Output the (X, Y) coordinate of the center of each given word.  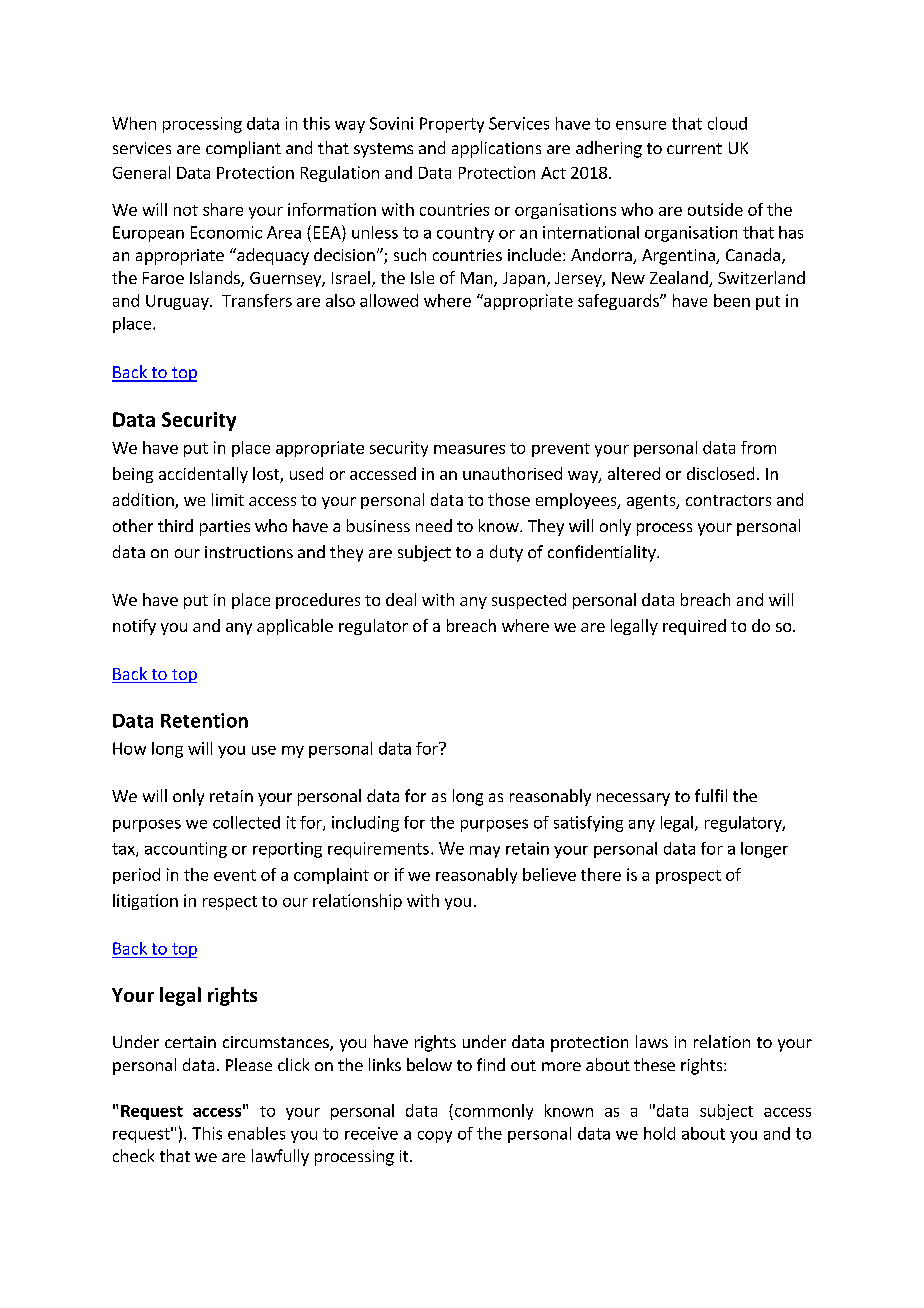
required (694, 627)
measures (469, 449)
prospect (688, 877)
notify (134, 627)
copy (435, 1137)
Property (452, 125)
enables (256, 1133)
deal (401, 599)
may (485, 852)
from (758, 447)
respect (230, 903)
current (694, 148)
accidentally (203, 475)
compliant (243, 149)
